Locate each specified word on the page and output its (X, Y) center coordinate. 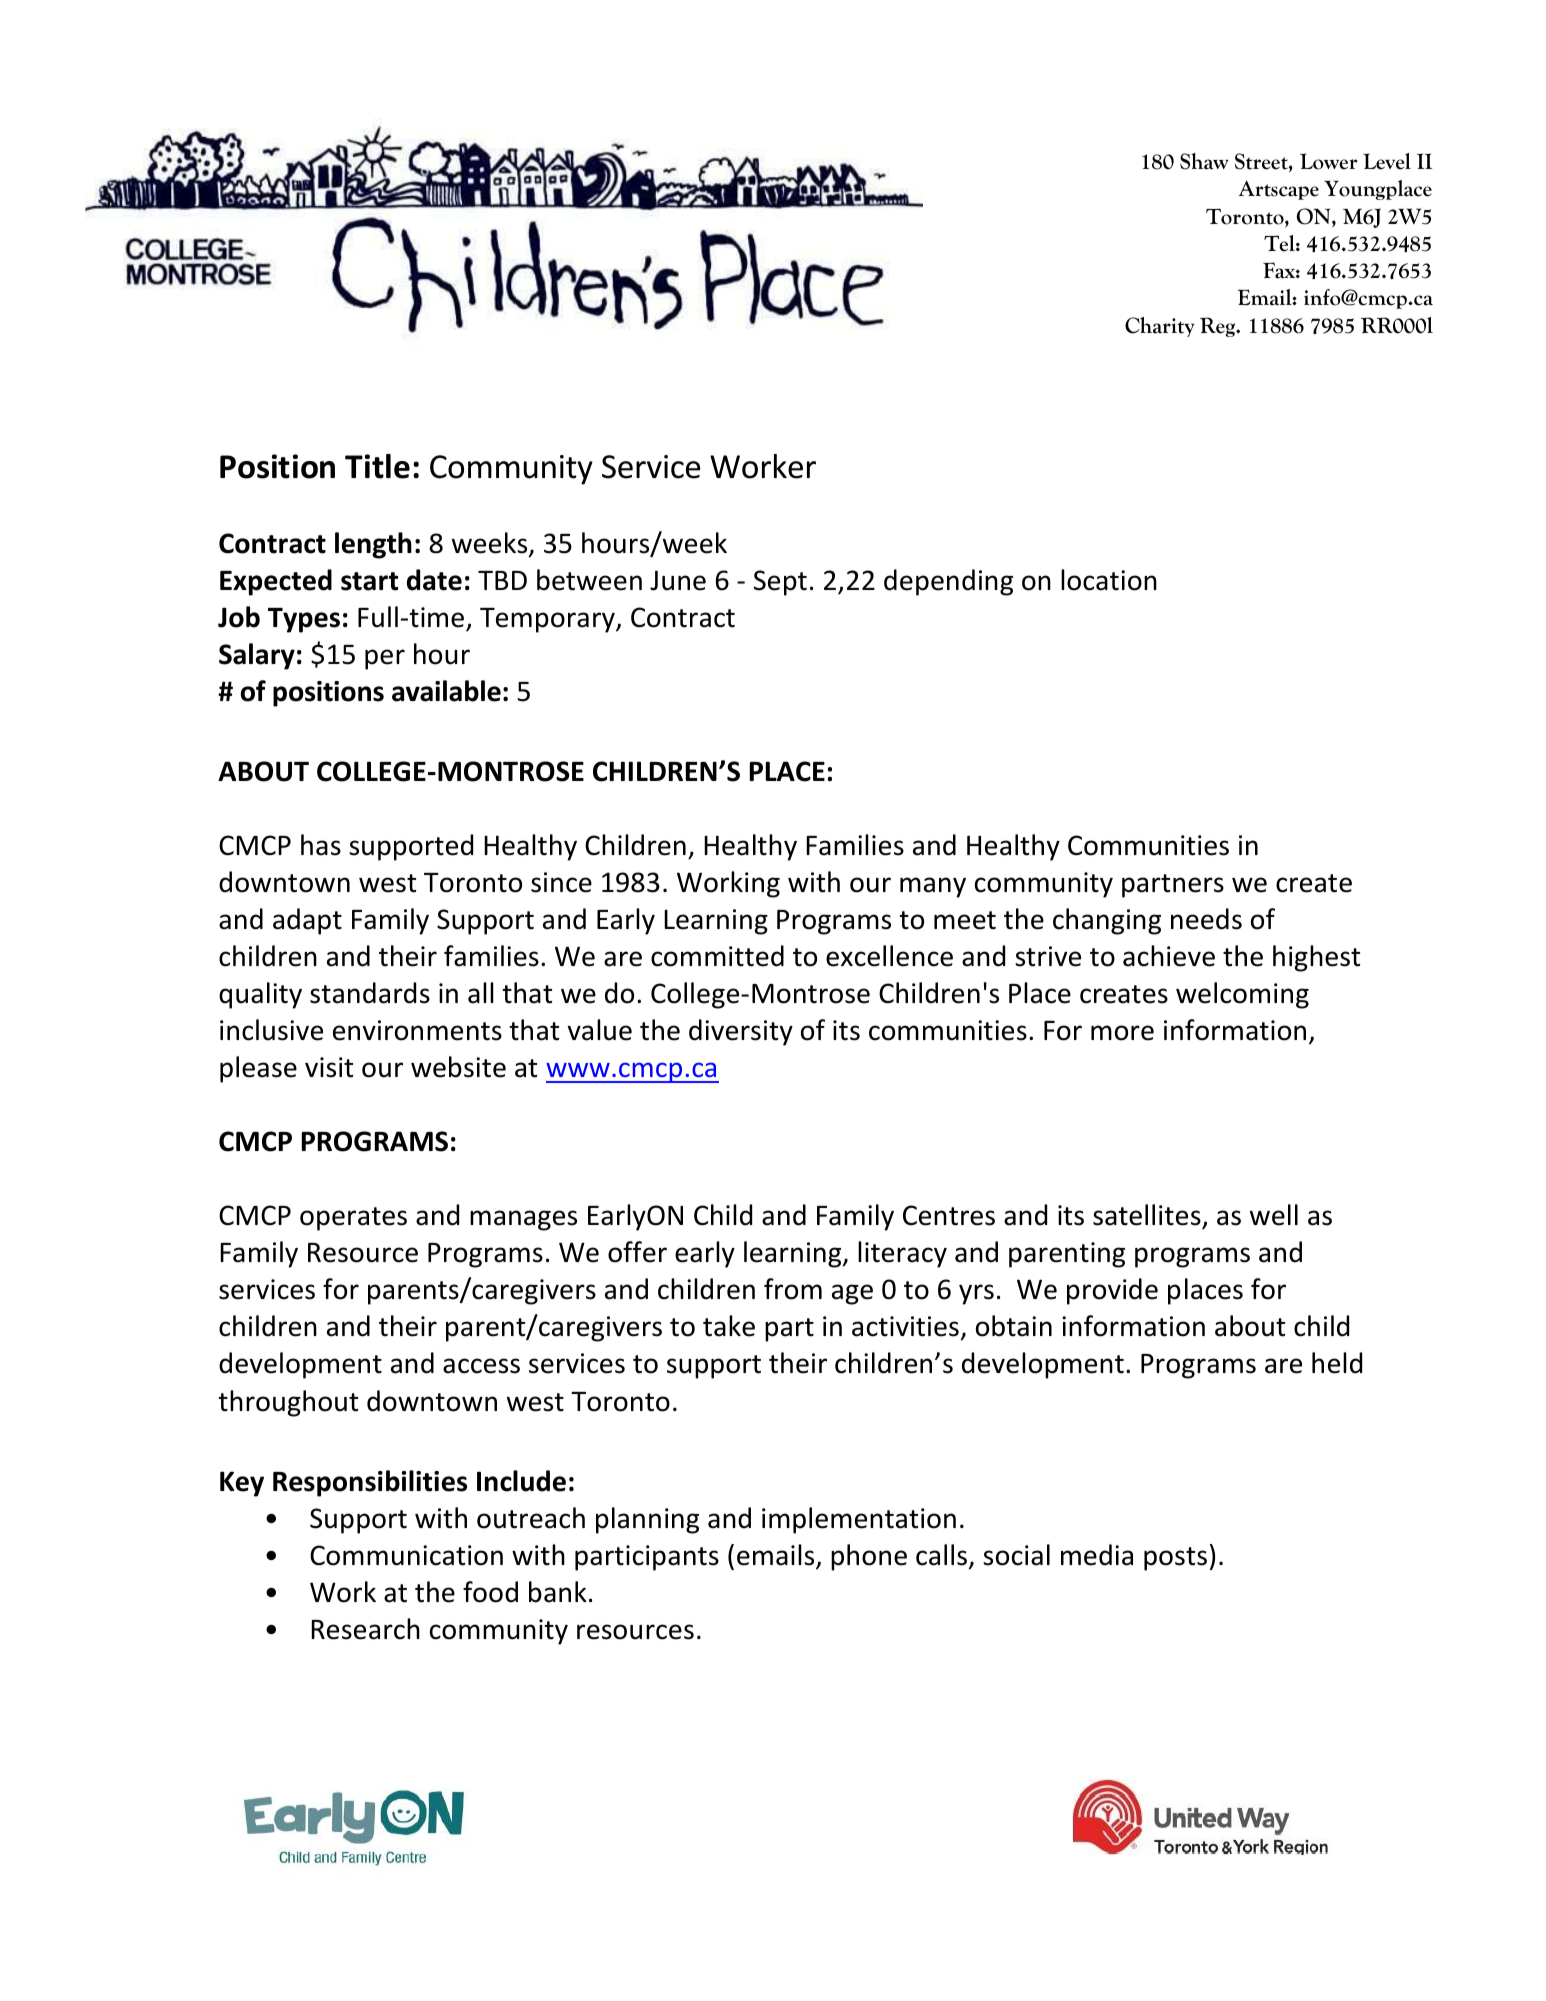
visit (329, 1067)
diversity (741, 1032)
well (1274, 1215)
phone (869, 1557)
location (1109, 580)
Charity (1160, 327)
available (446, 691)
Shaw (1204, 161)
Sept (780, 583)
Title (377, 466)
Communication (406, 1555)
